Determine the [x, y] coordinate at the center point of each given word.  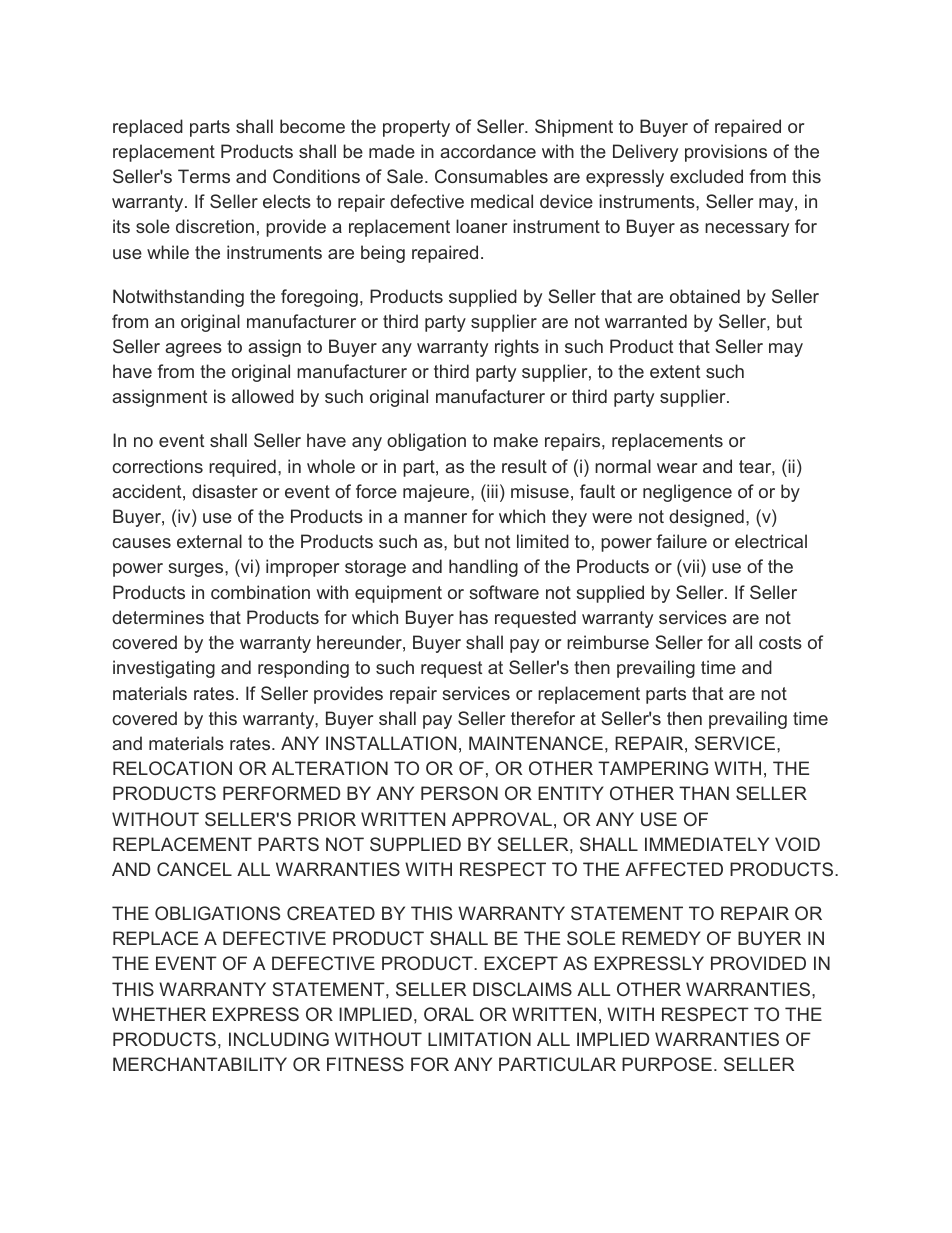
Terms [204, 176]
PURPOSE [667, 1064]
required [242, 468]
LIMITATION [479, 1039]
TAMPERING [653, 768]
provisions [726, 153]
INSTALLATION [391, 743]
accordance [488, 151]
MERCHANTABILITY [200, 1064]
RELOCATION [172, 768]
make [516, 440]
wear [677, 468]
